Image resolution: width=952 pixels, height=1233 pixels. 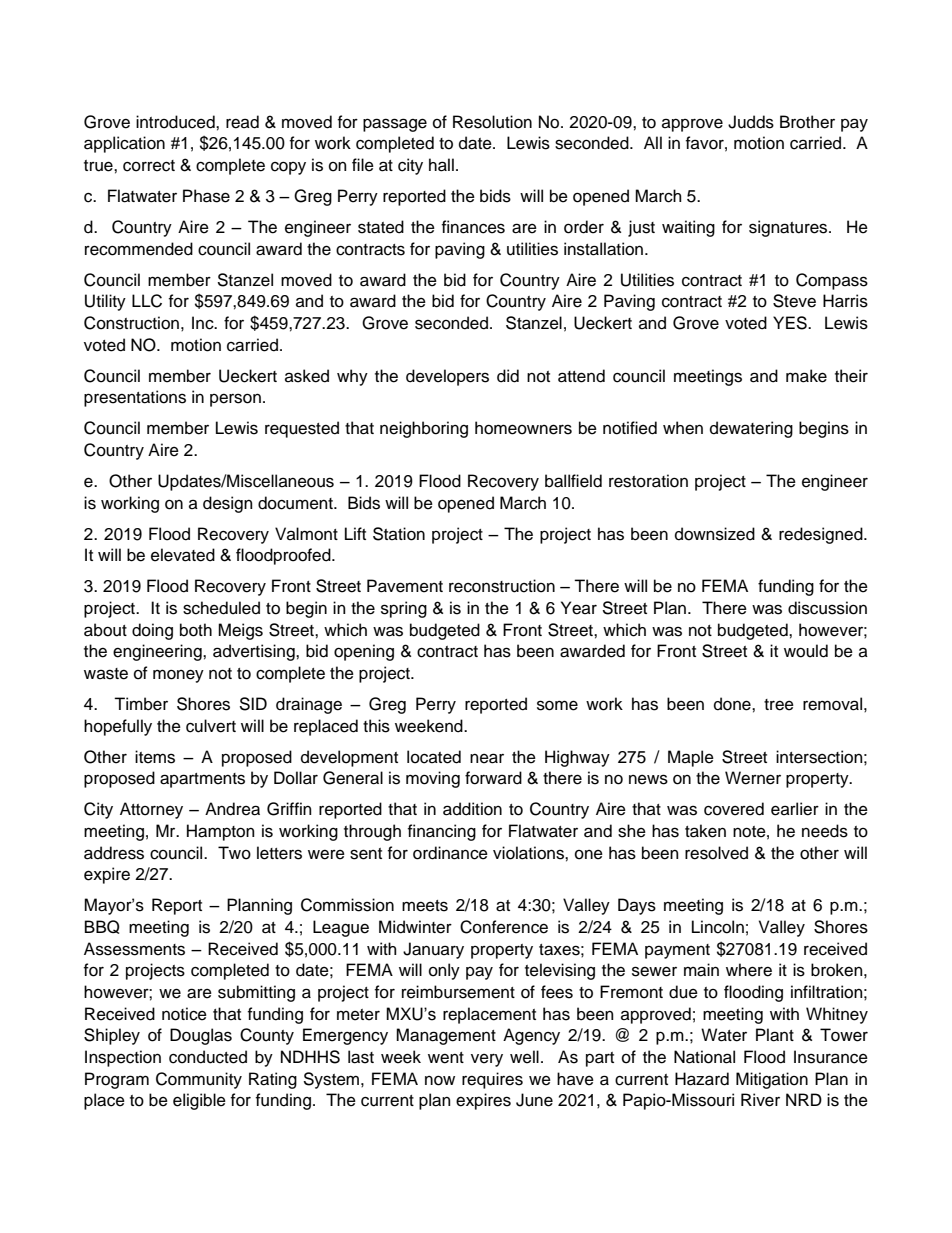 What do you see at coordinates (235, 400) in the screenshot?
I see `person` at bounding box center [235, 400].
